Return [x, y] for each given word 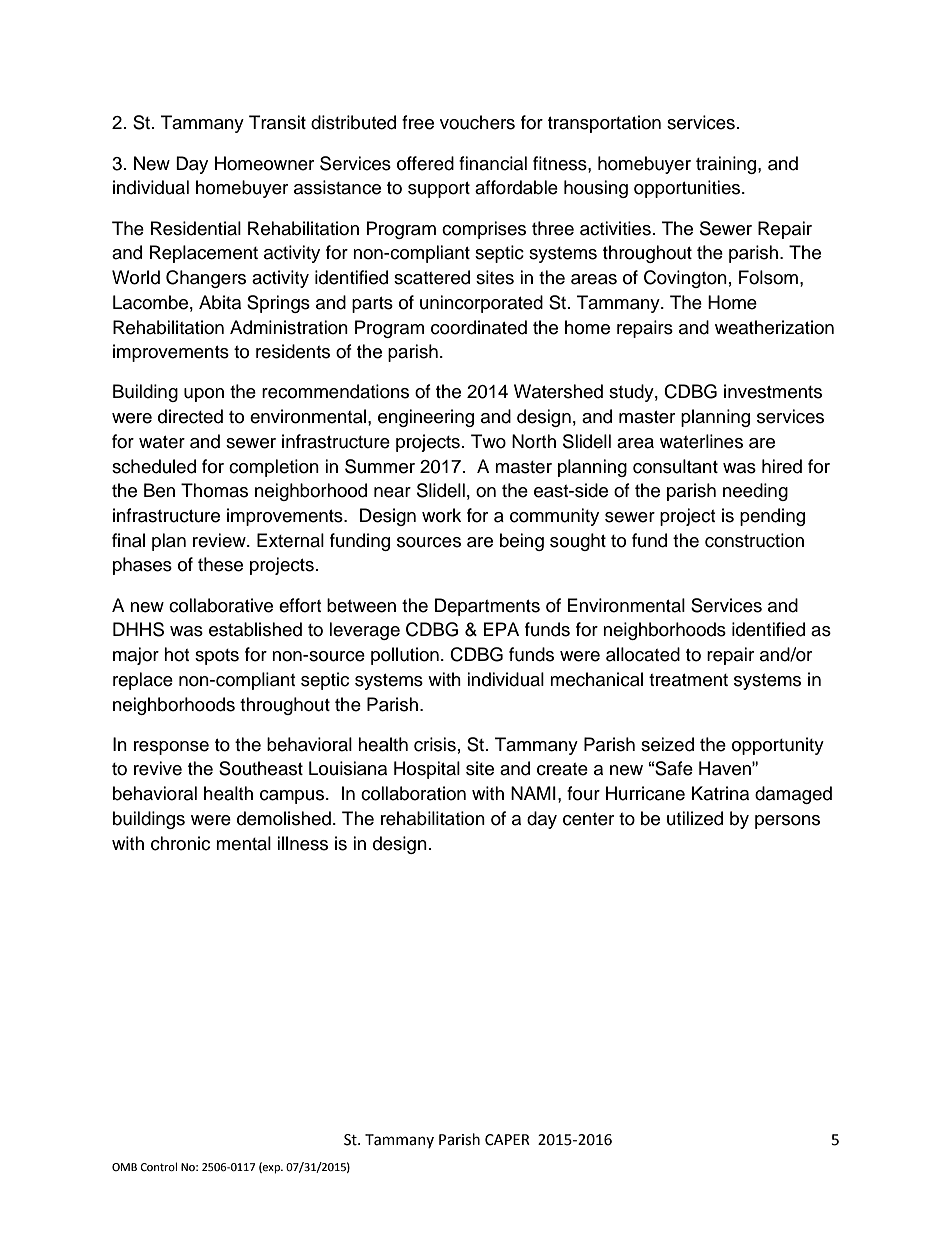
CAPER [507, 1140]
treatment [688, 680]
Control [159, 1166]
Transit [277, 122]
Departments [487, 607]
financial [493, 163]
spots [217, 657]
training [727, 165]
